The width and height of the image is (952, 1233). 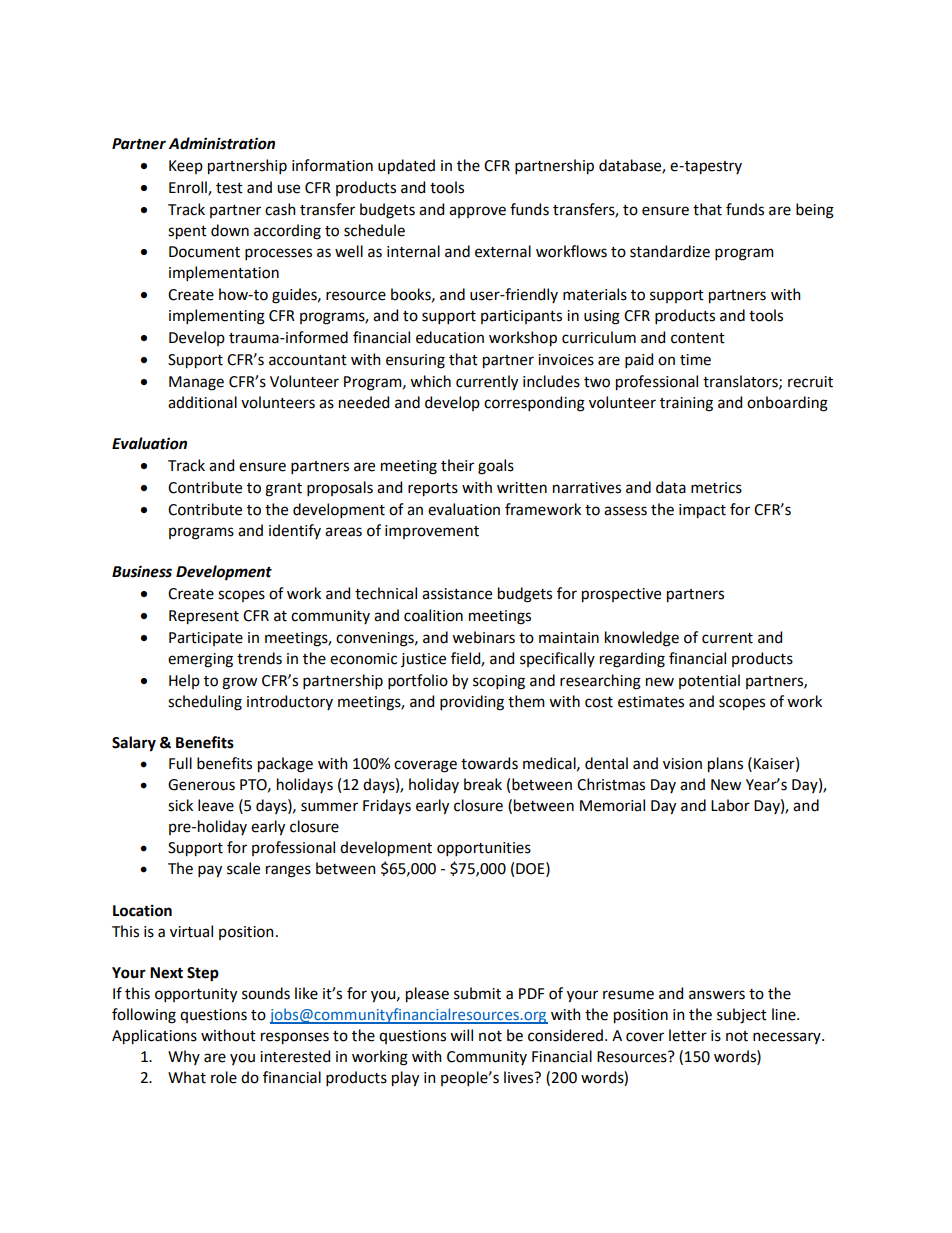 I want to click on grant, so click(x=283, y=490).
